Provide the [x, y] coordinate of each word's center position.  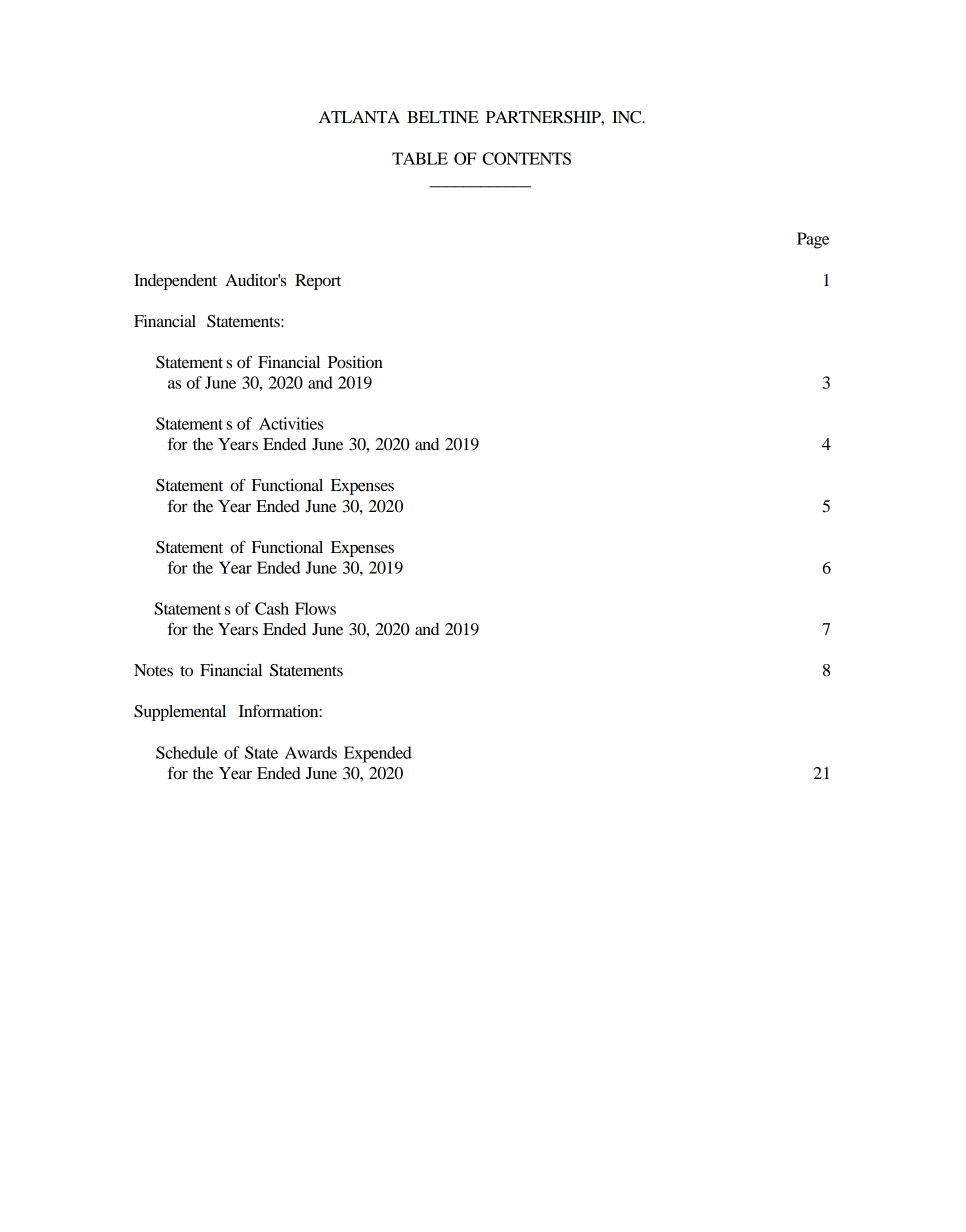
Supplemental [180, 713]
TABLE [420, 158]
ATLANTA [359, 117]
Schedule [187, 752]
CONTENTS [527, 158]
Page [813, 240]
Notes [153, 670]
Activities [291, 423]
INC [628, 117]
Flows [315, 608]
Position [355, 362]
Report [318, 282]
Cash [272, 608]
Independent [175, 282]
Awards [311, 752]
